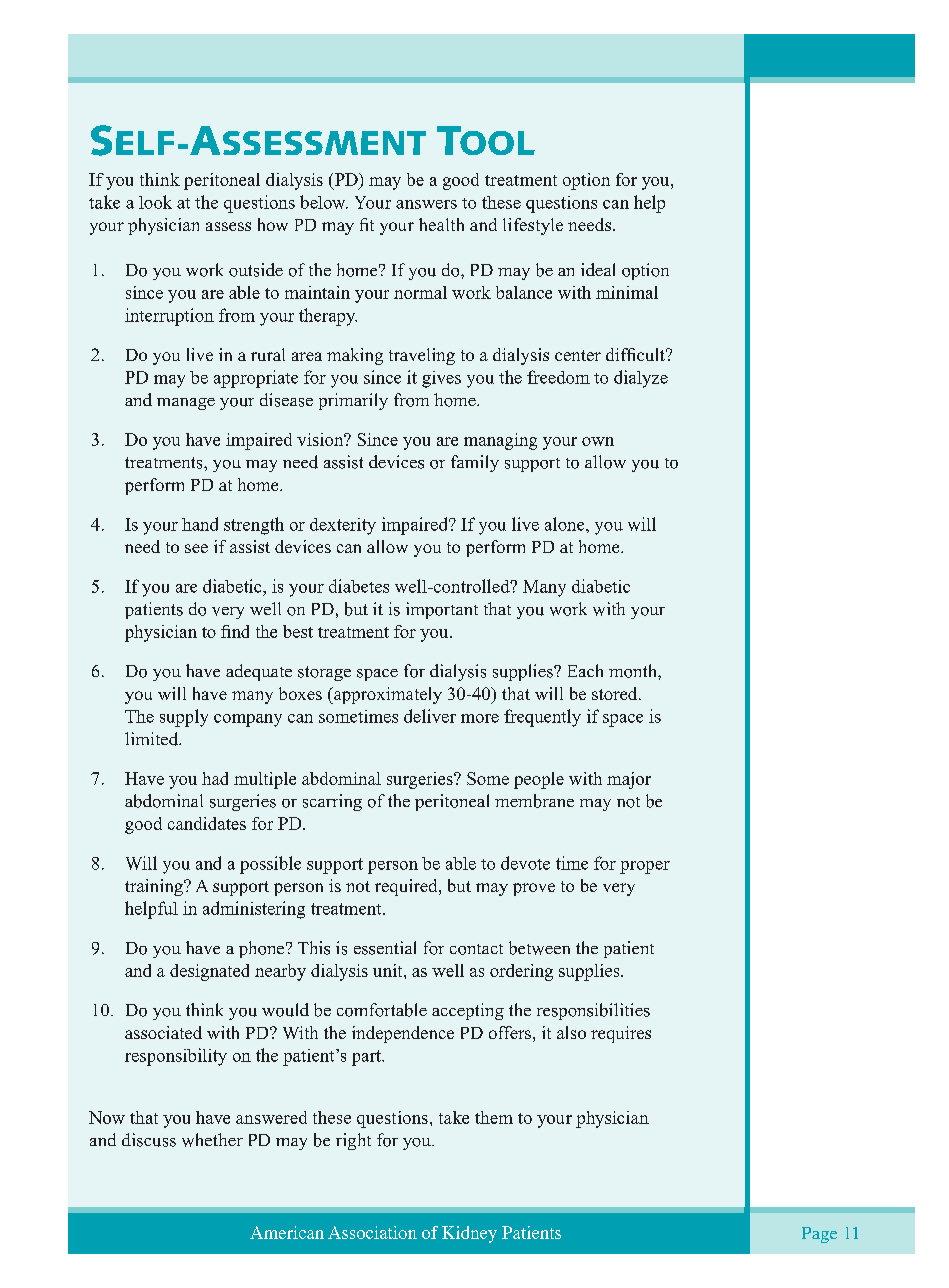 The image size is (949, 1288). Describe the element at coordinates (819, 1235) in the image. I see `Page` at that location.
